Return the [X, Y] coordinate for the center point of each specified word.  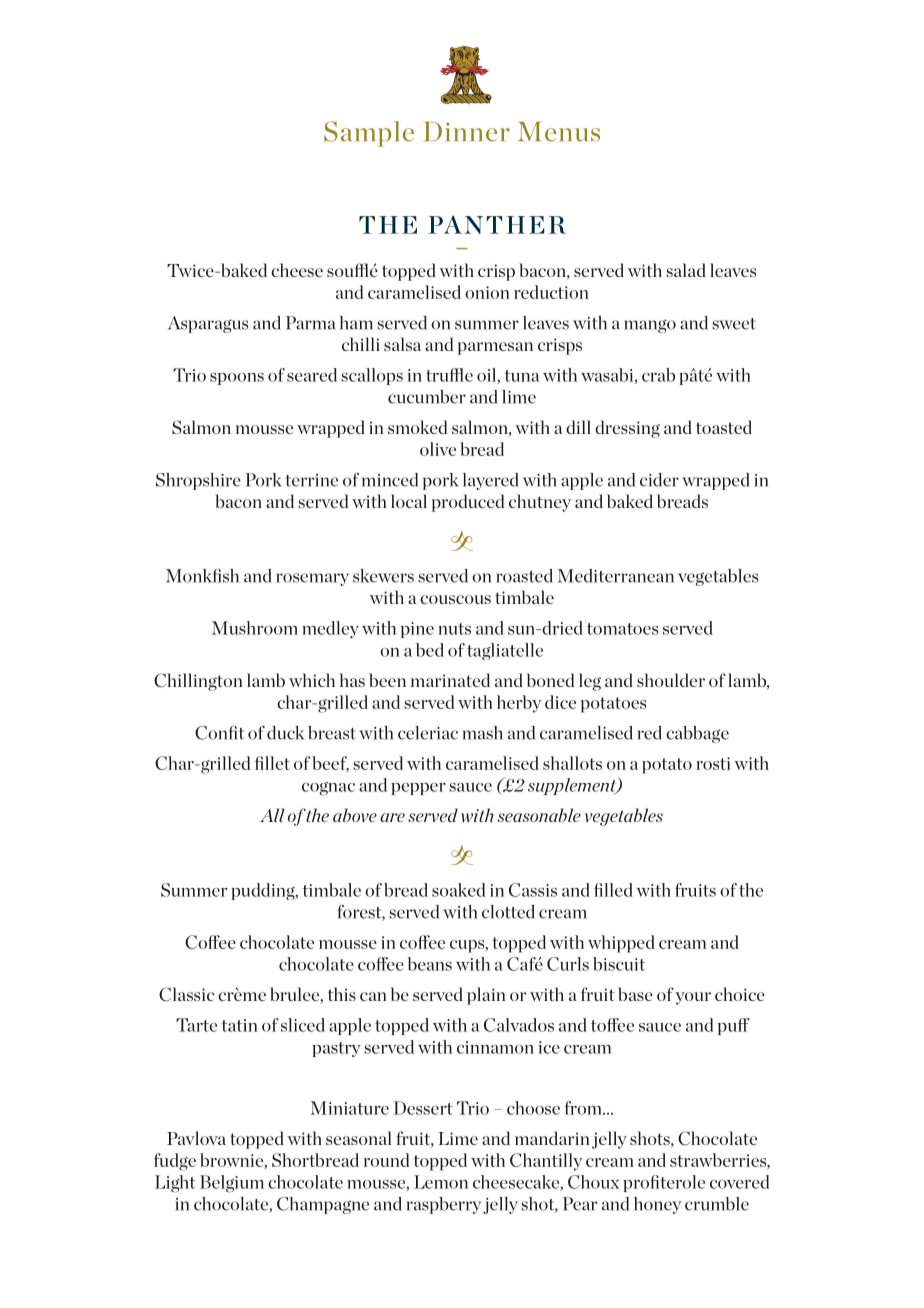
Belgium [232, 1184]
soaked [458, 890]
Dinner [467, 132]
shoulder [671, 680]
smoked [417, 427]
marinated [450, 680]
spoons [237, 379]
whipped [621, 944]
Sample [369, 134]
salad [686, 270]
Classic [186, 994]
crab [658, 375]
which [312, 680]
